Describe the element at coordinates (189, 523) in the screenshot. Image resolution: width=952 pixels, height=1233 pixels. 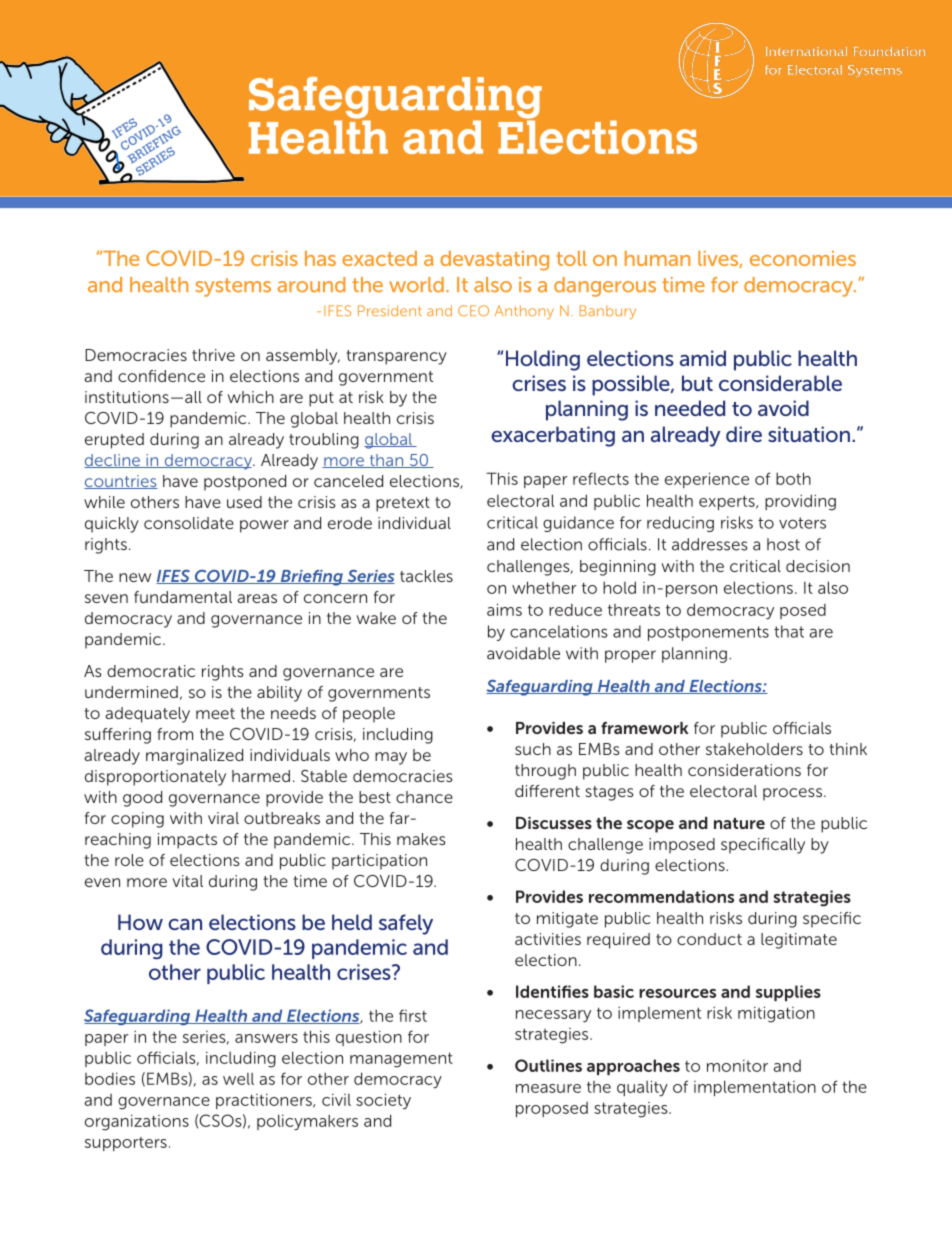
I see `consolidate` at that location.
